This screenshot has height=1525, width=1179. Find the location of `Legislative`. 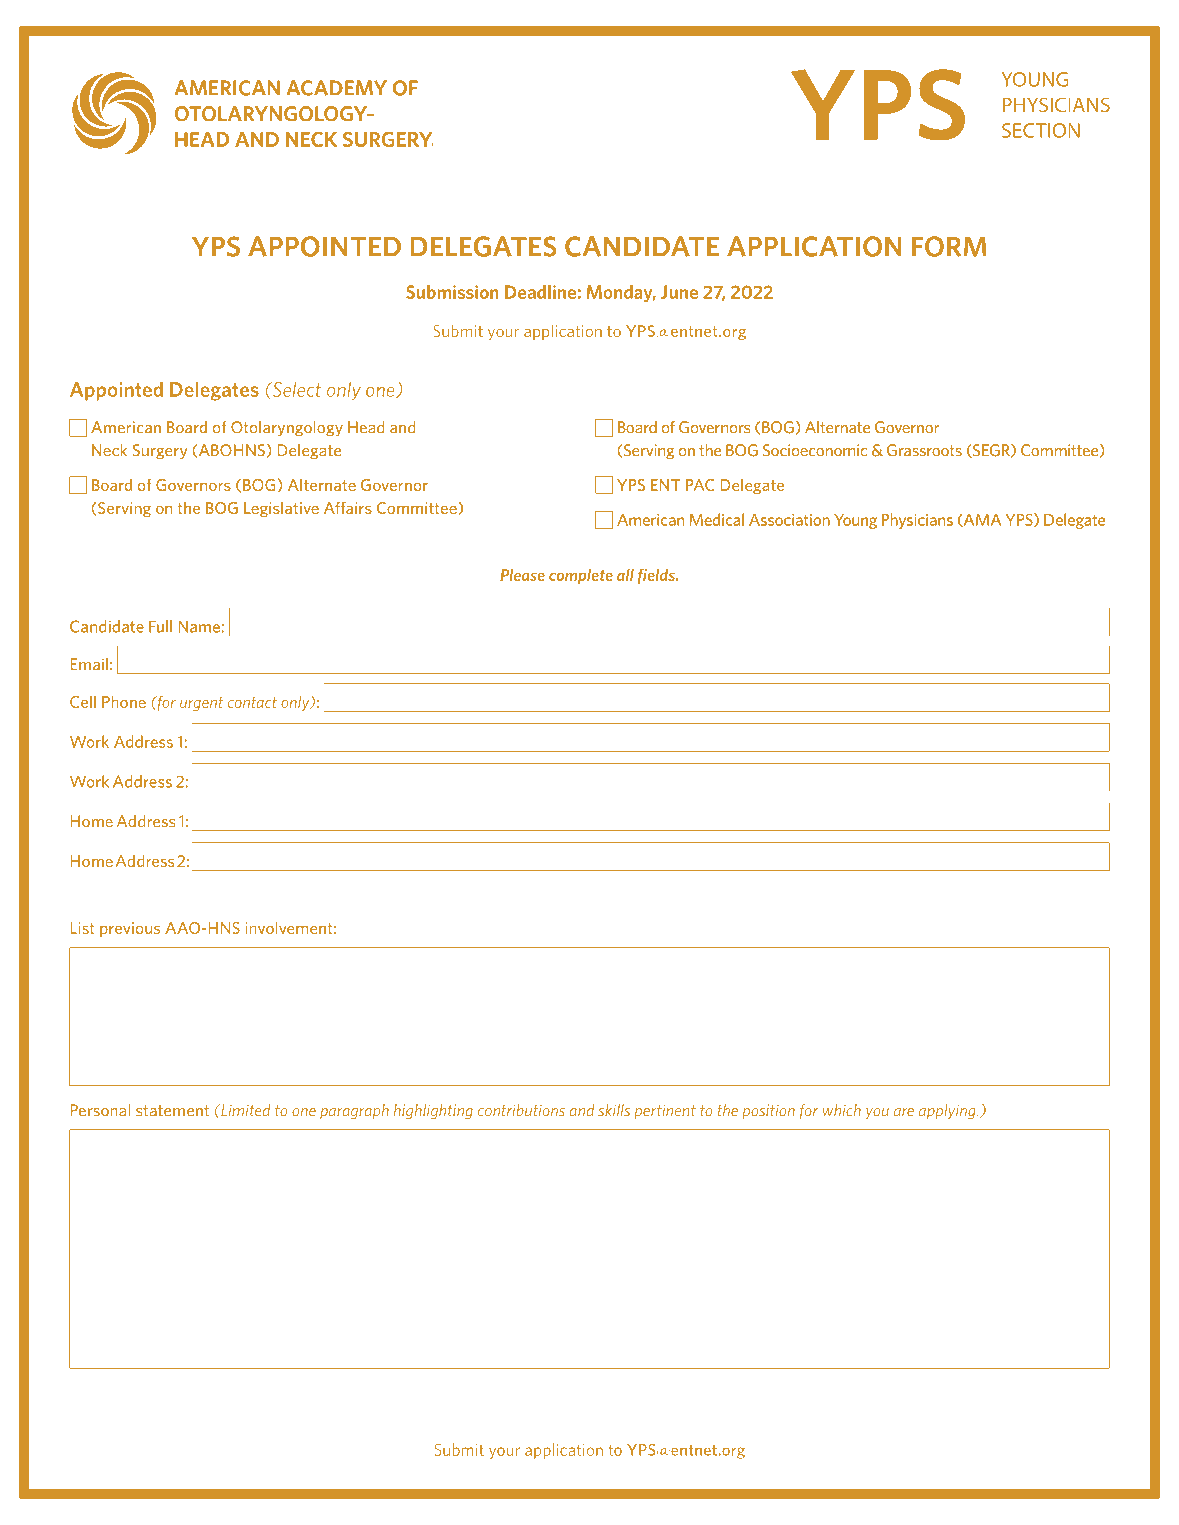

Legislative is located at coordinates (281, 509).
